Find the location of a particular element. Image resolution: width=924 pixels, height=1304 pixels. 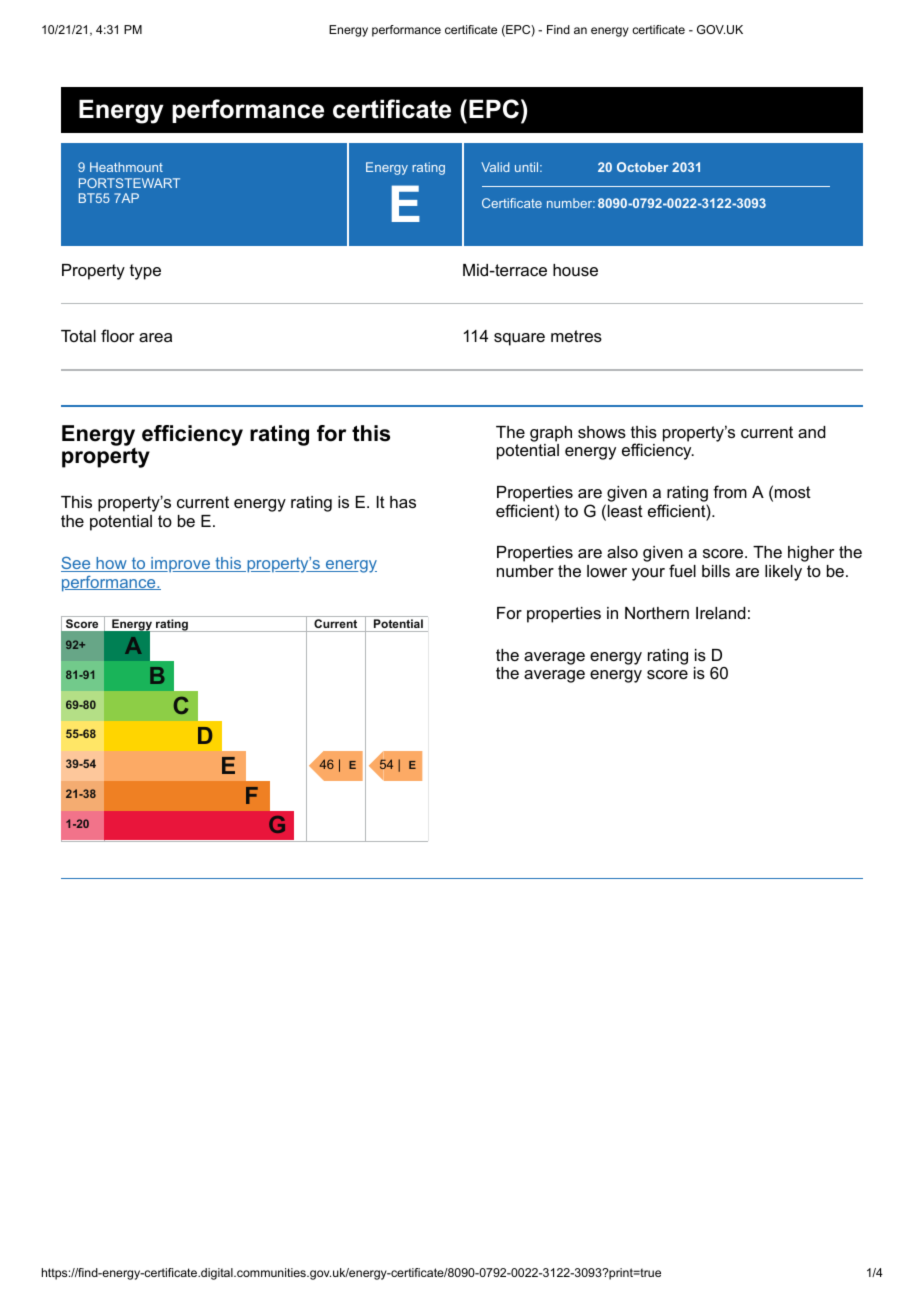

area is located at coordinates (155, 337).
